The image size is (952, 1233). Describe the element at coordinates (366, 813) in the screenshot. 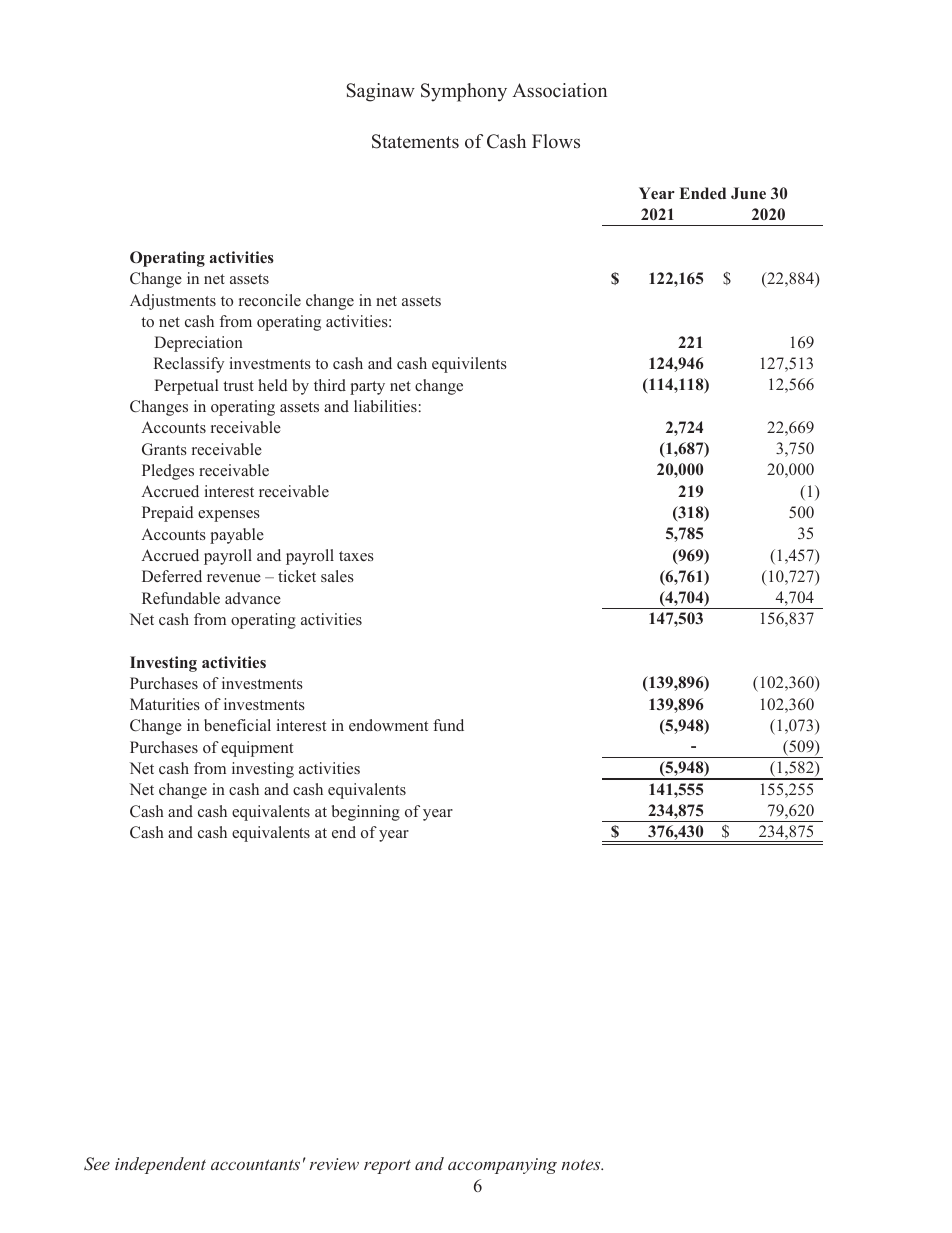

I see `beginning` at that location.
